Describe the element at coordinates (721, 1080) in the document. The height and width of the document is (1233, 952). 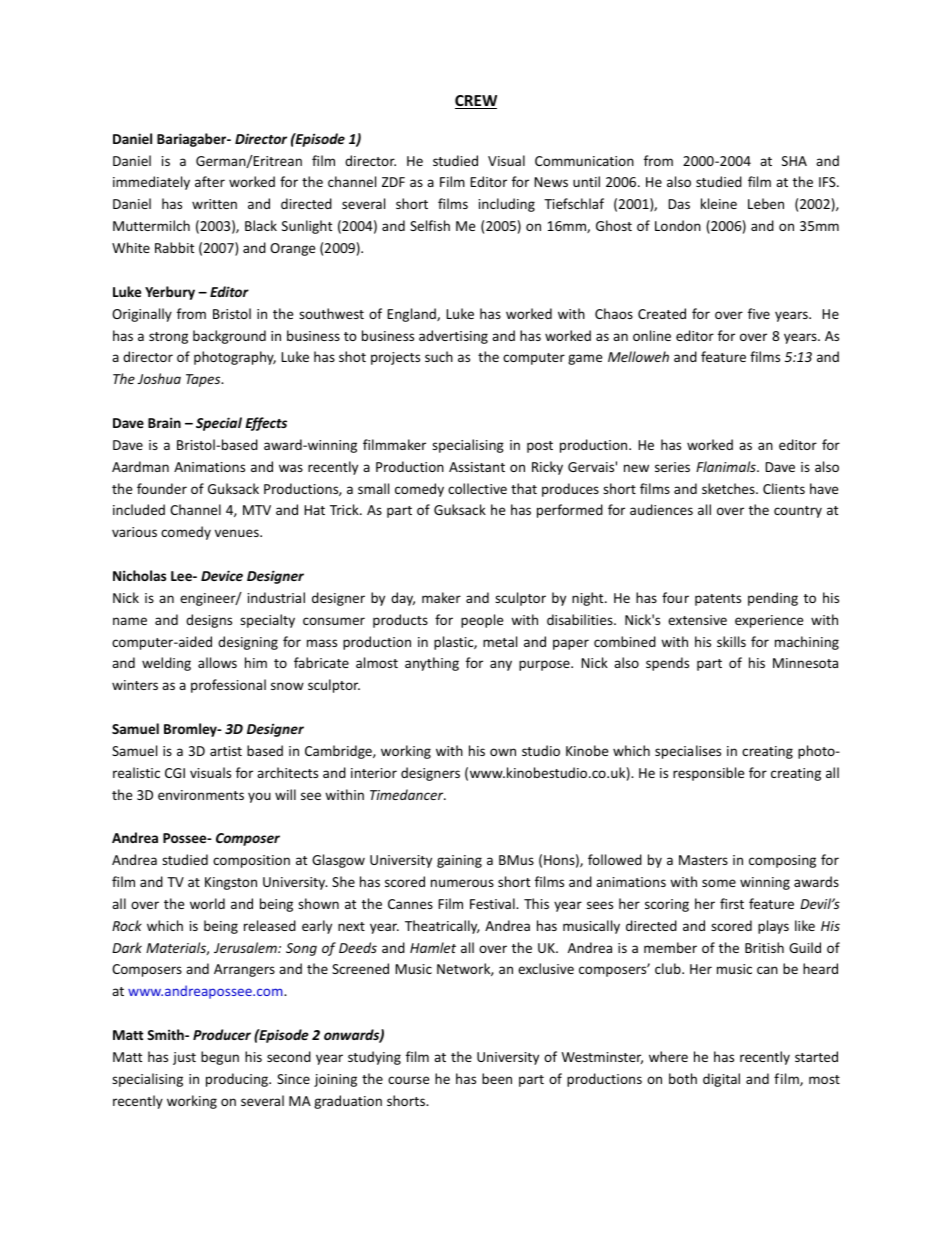
I see `digital` at that location.
